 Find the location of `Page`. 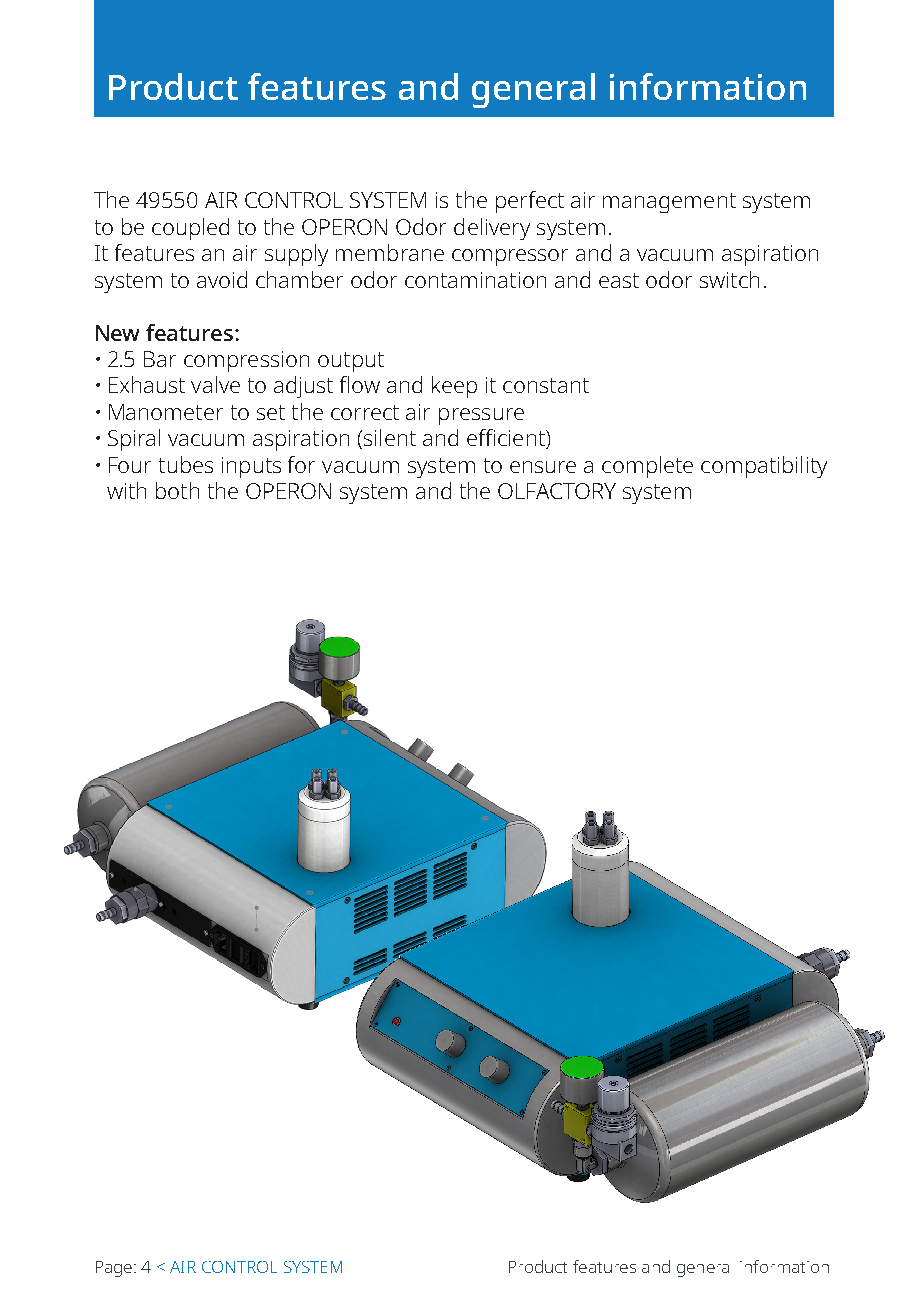

Page is located at coordinates (114, 1269).
